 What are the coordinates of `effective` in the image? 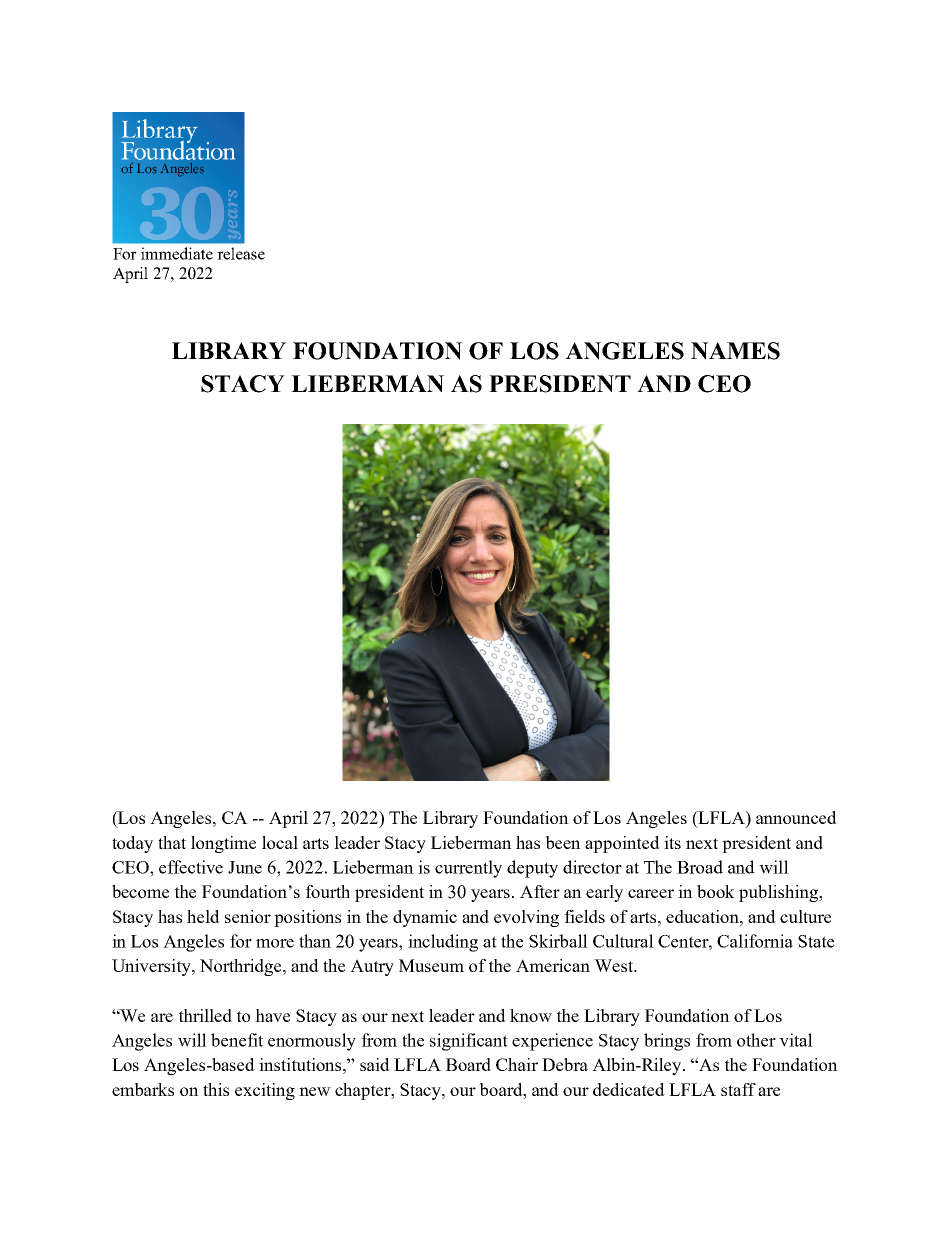 It's located at (191, 867).
